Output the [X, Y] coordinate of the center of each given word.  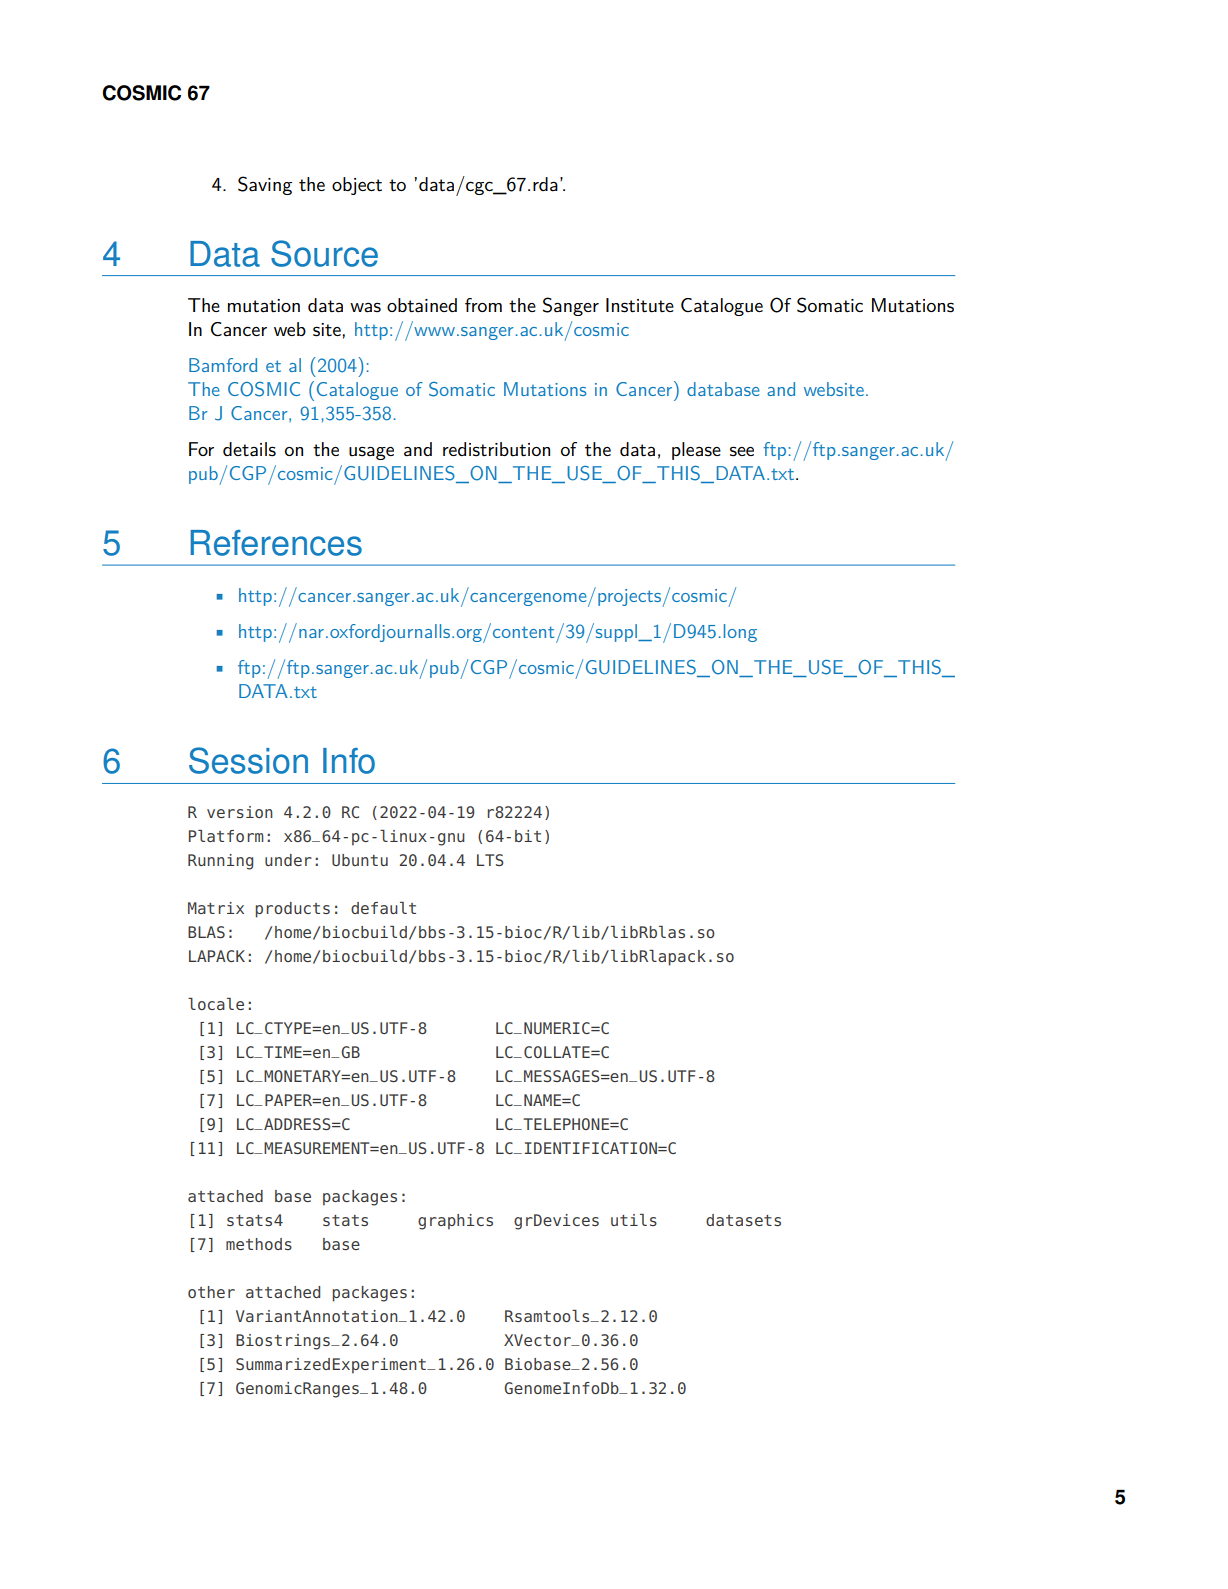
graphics [455, 1222]
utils [634, 1220]
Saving [265, 185]
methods [259, 1244]
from [483, 305]
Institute [640, 305]
